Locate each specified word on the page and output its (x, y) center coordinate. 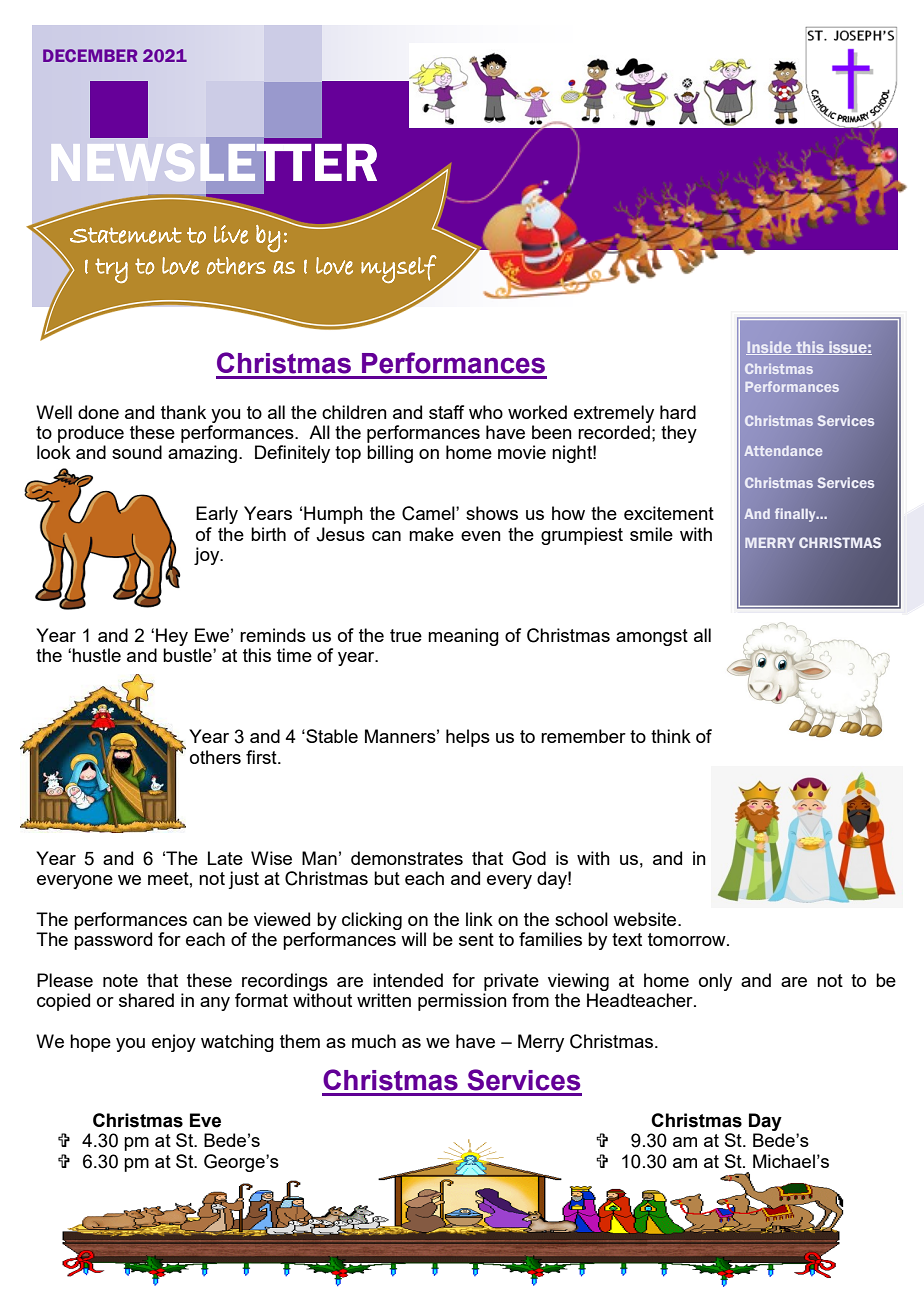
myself (399, 269)
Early (217, 515)
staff (446, 412)
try (111, 270)
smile (651, 534)
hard (678, 412)
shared (146, 1000)
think (671, 736)
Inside (770, 348)
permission (462, 1002)
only (715, 982)
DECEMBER (90, 55)
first (262, 757)
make (431, 534)
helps (468, 738)
